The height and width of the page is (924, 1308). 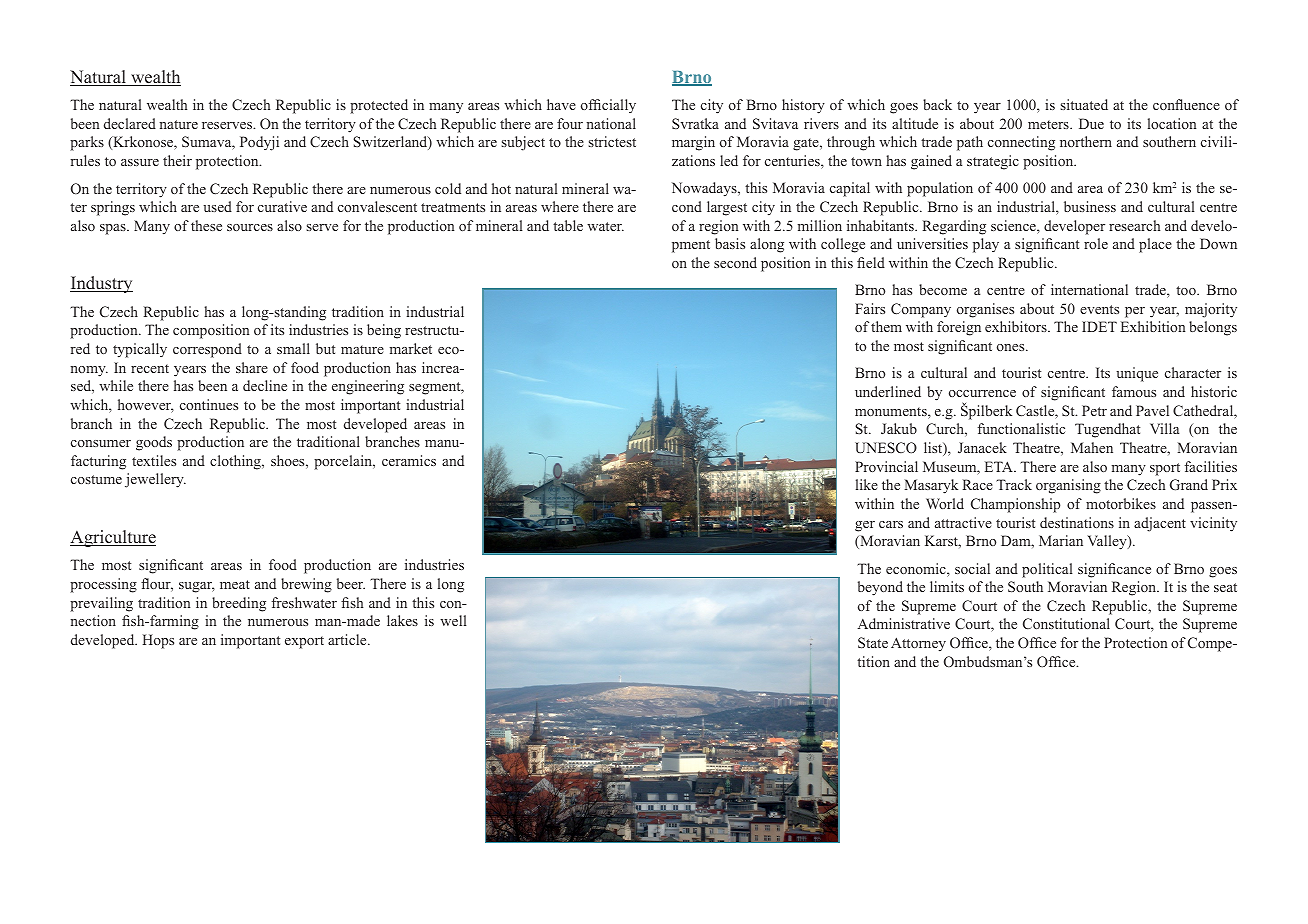 What do you see at coordinates (608, 106) in the page?
I see `officially` at bounding box center [608, 106].
